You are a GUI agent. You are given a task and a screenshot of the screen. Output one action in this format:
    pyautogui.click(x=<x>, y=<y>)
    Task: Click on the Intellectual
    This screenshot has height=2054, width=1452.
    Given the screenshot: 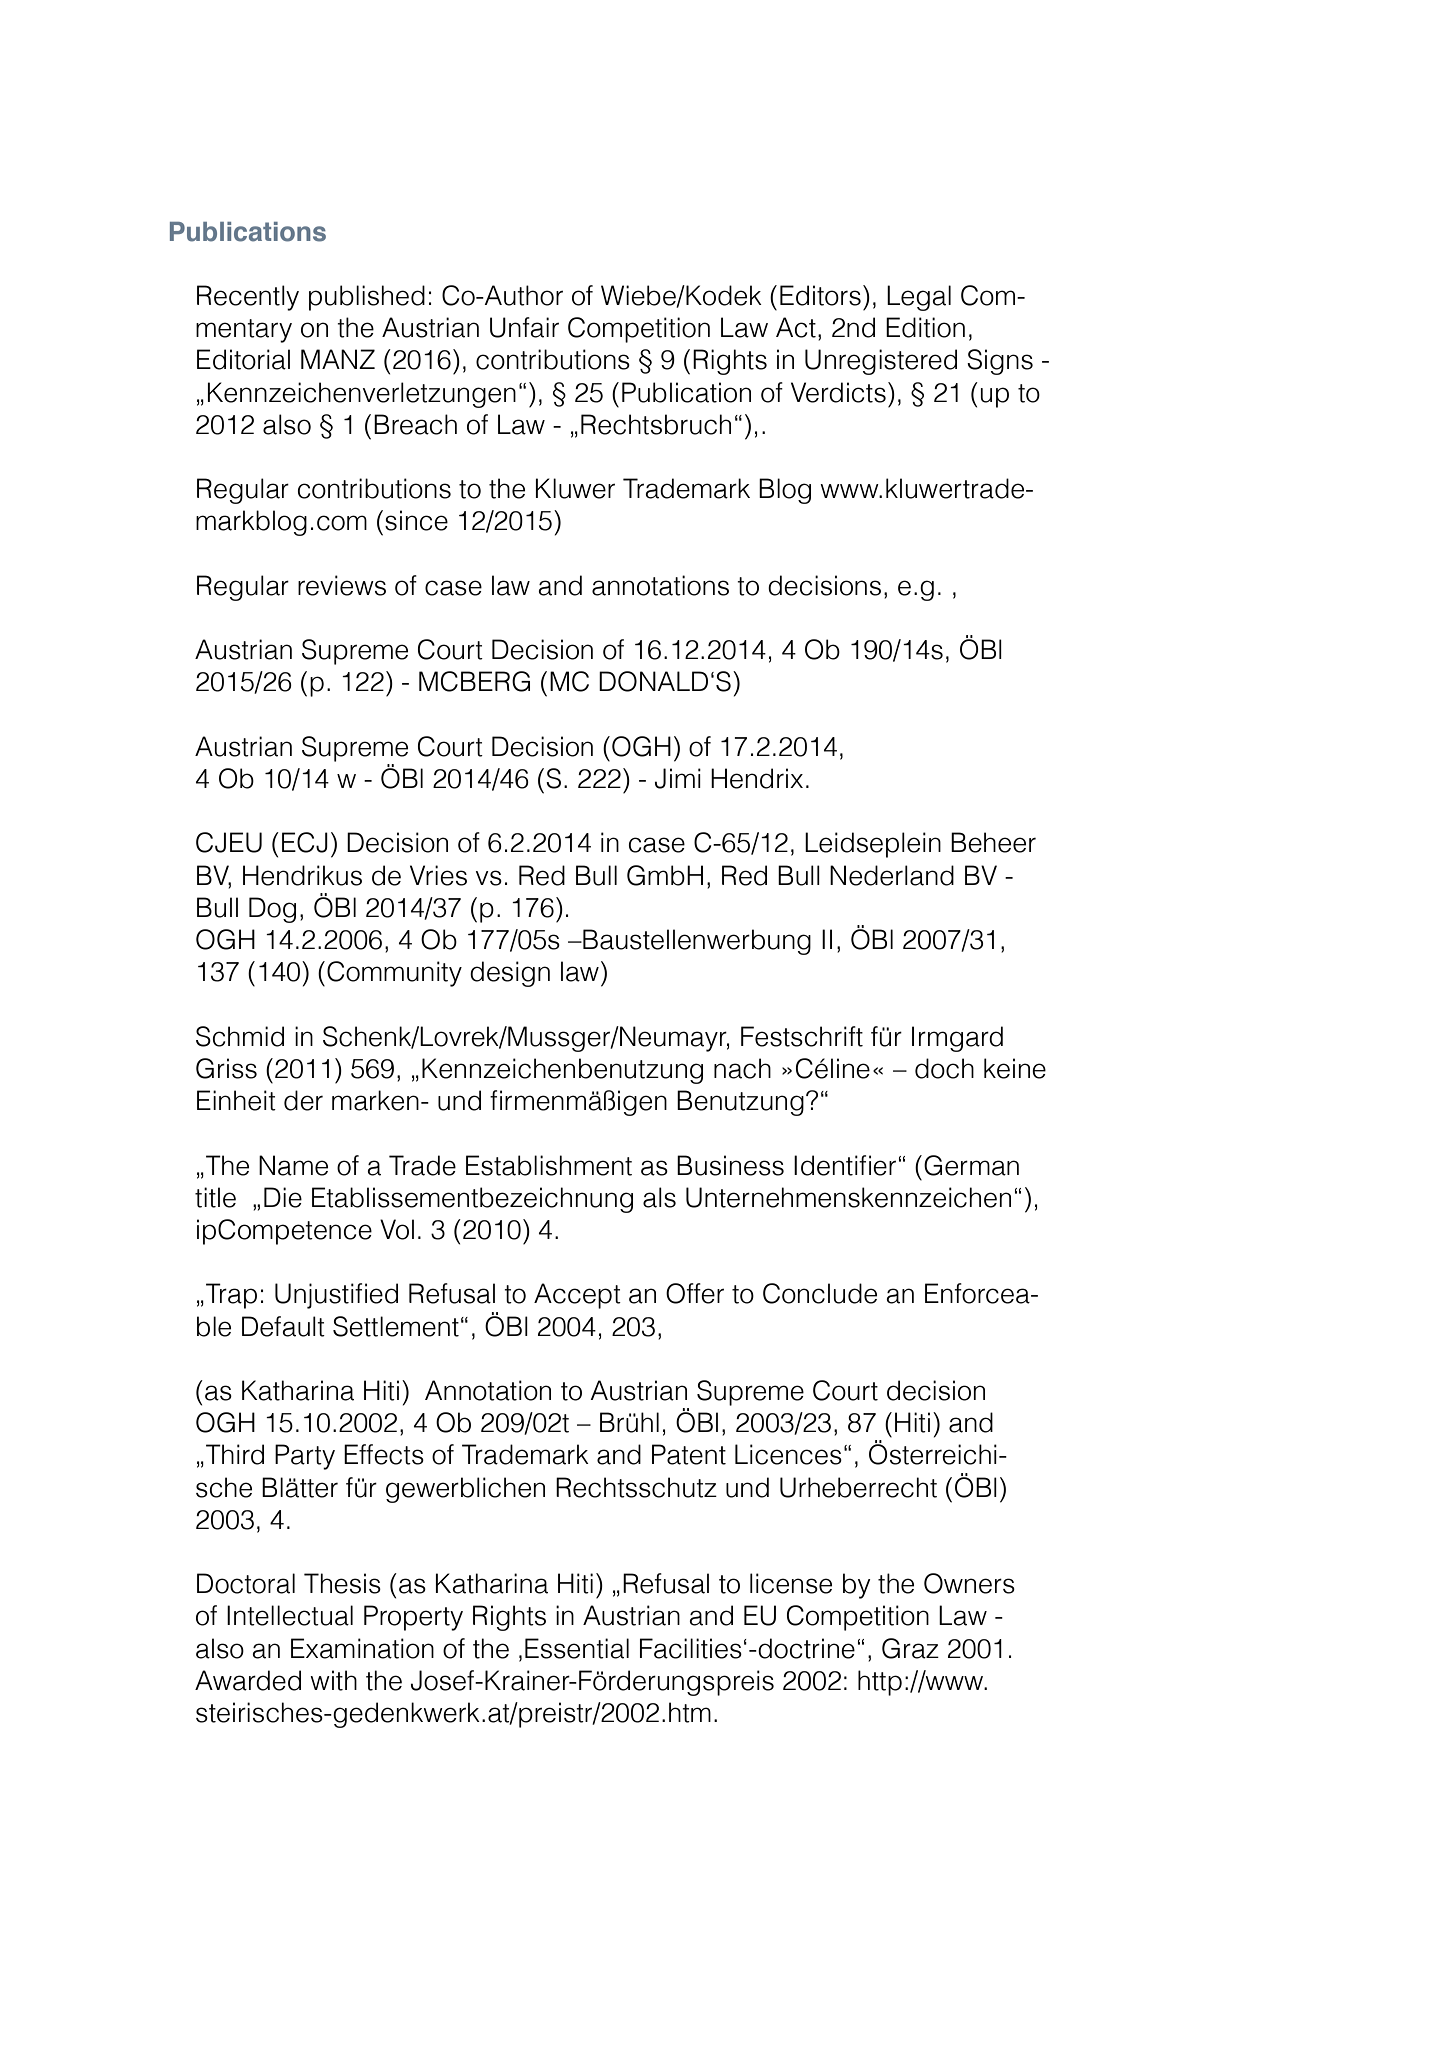 What is the action you would take?
    pyautogui.click(x=290, y=1615)
